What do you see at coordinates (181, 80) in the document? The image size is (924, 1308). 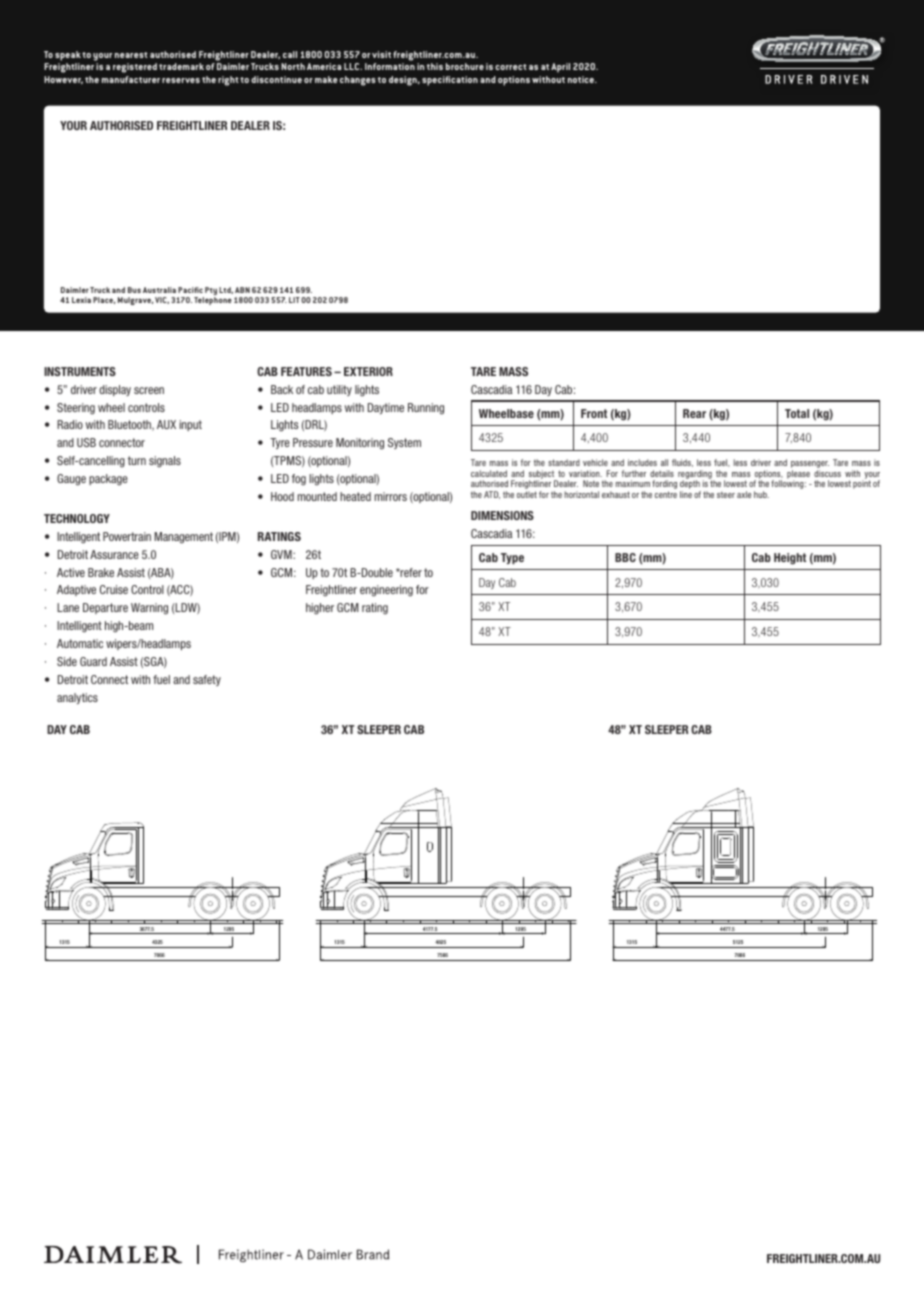 I see `reserves` at bounding box center [181, 80].
